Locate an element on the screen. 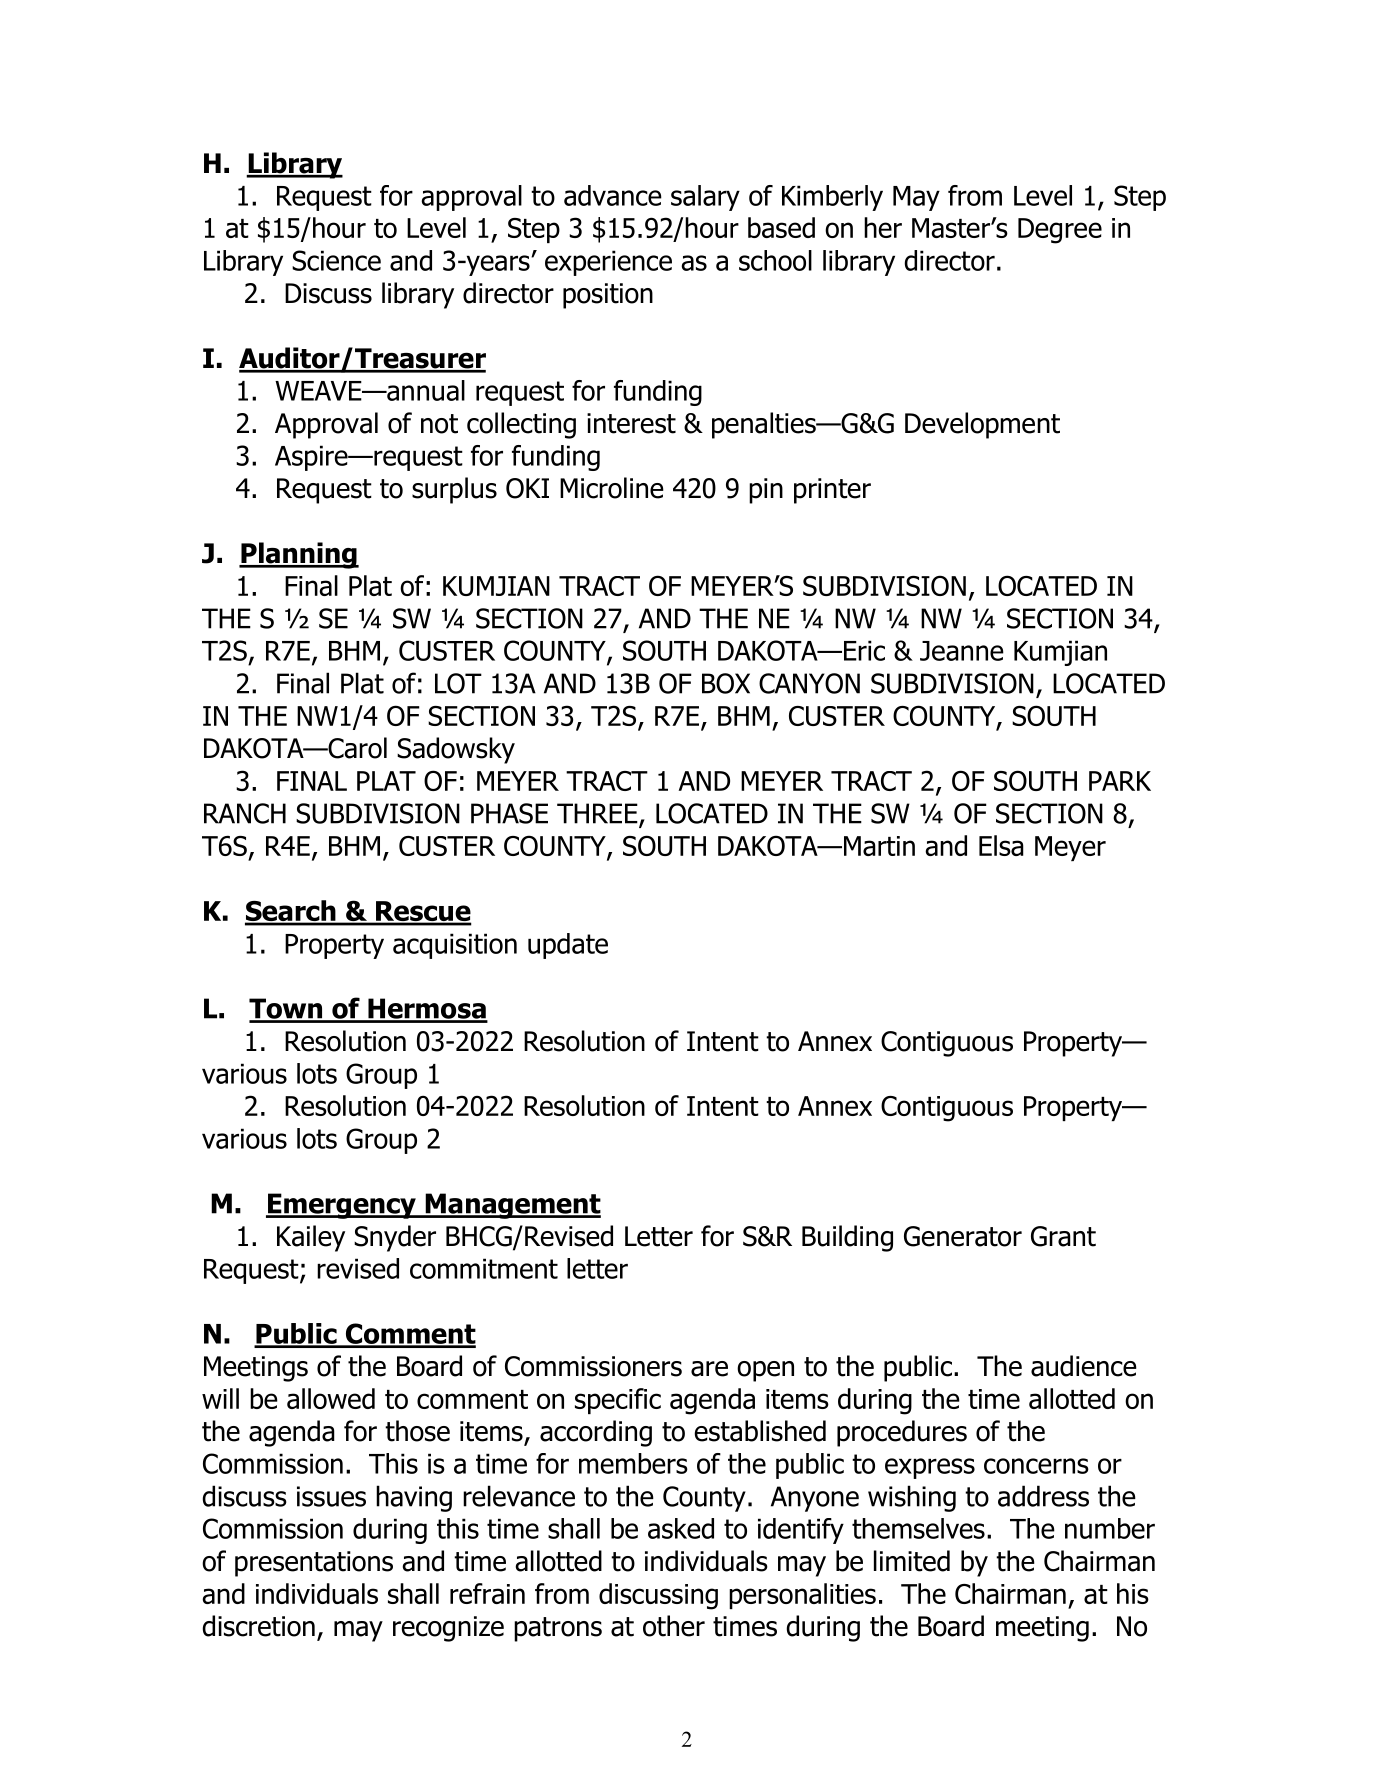 The image size is (1374, 1778). Emergency is located at coordinates (342, 1206).
